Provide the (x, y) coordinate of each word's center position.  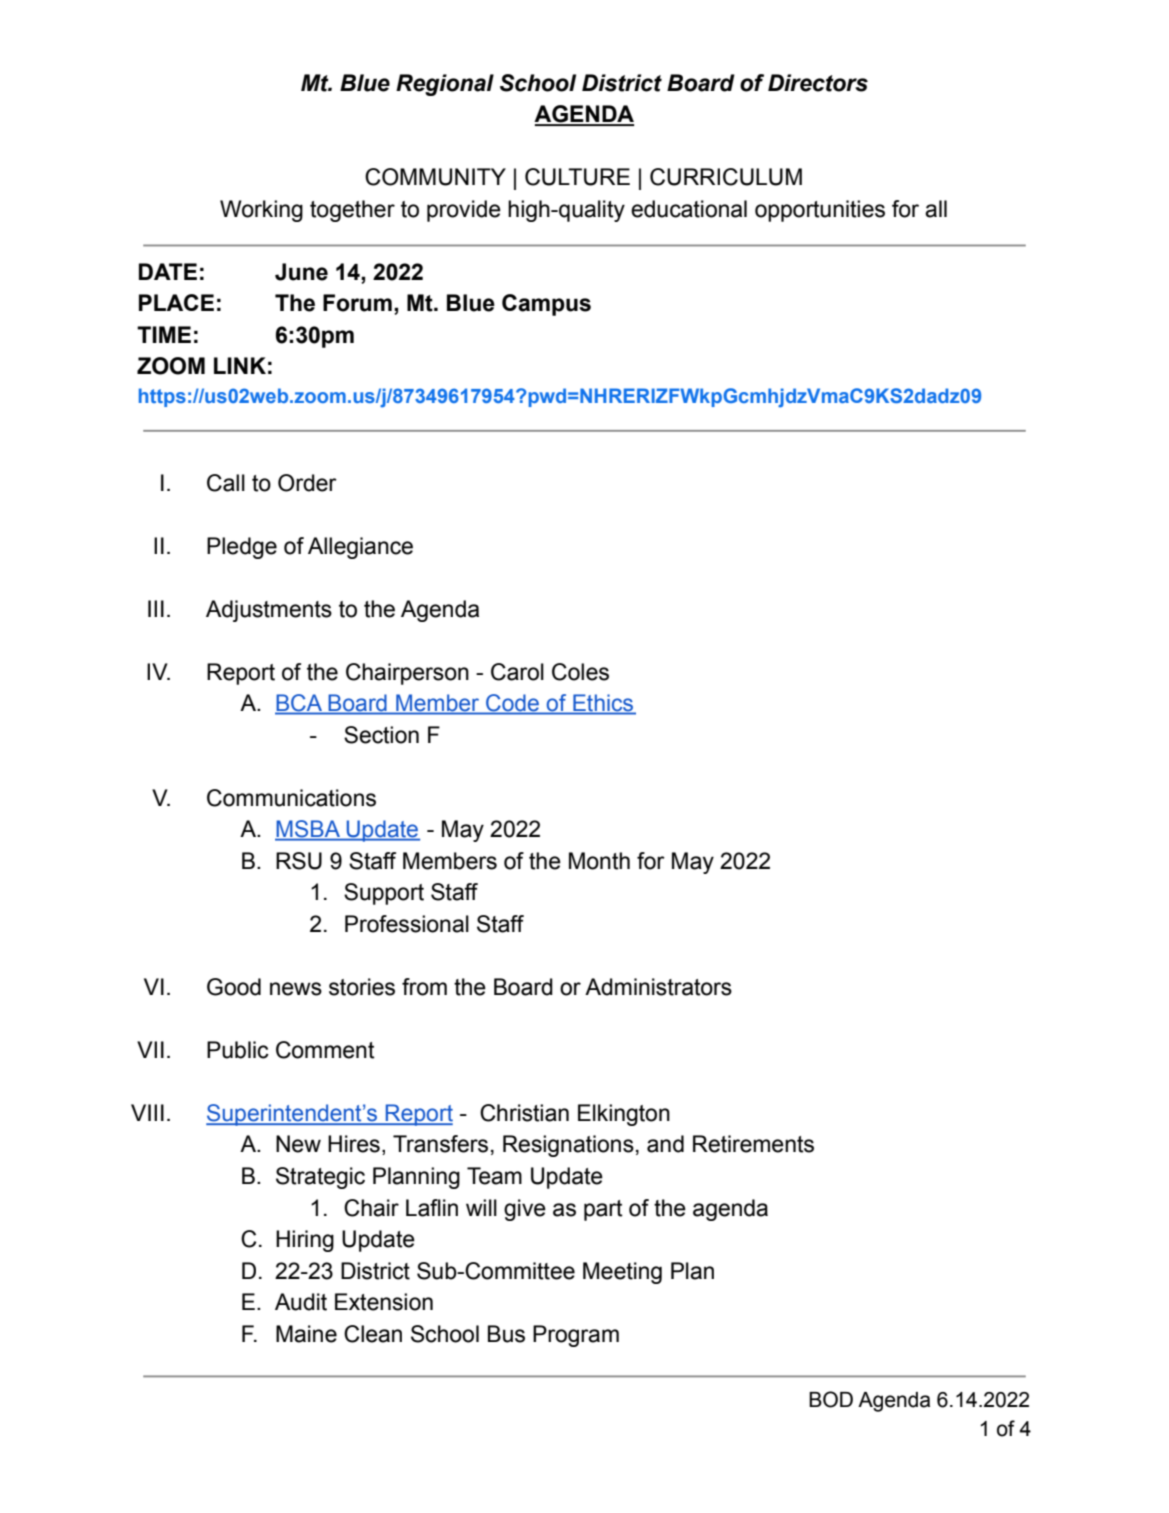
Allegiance (360, 548)
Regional (445, 85)
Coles (580, 672)
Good (234, 987)
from (424, 987)
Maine (306, 1334)
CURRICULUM (726, 177)
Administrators (658, 987)
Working (261, 211)
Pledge (242, 548)
